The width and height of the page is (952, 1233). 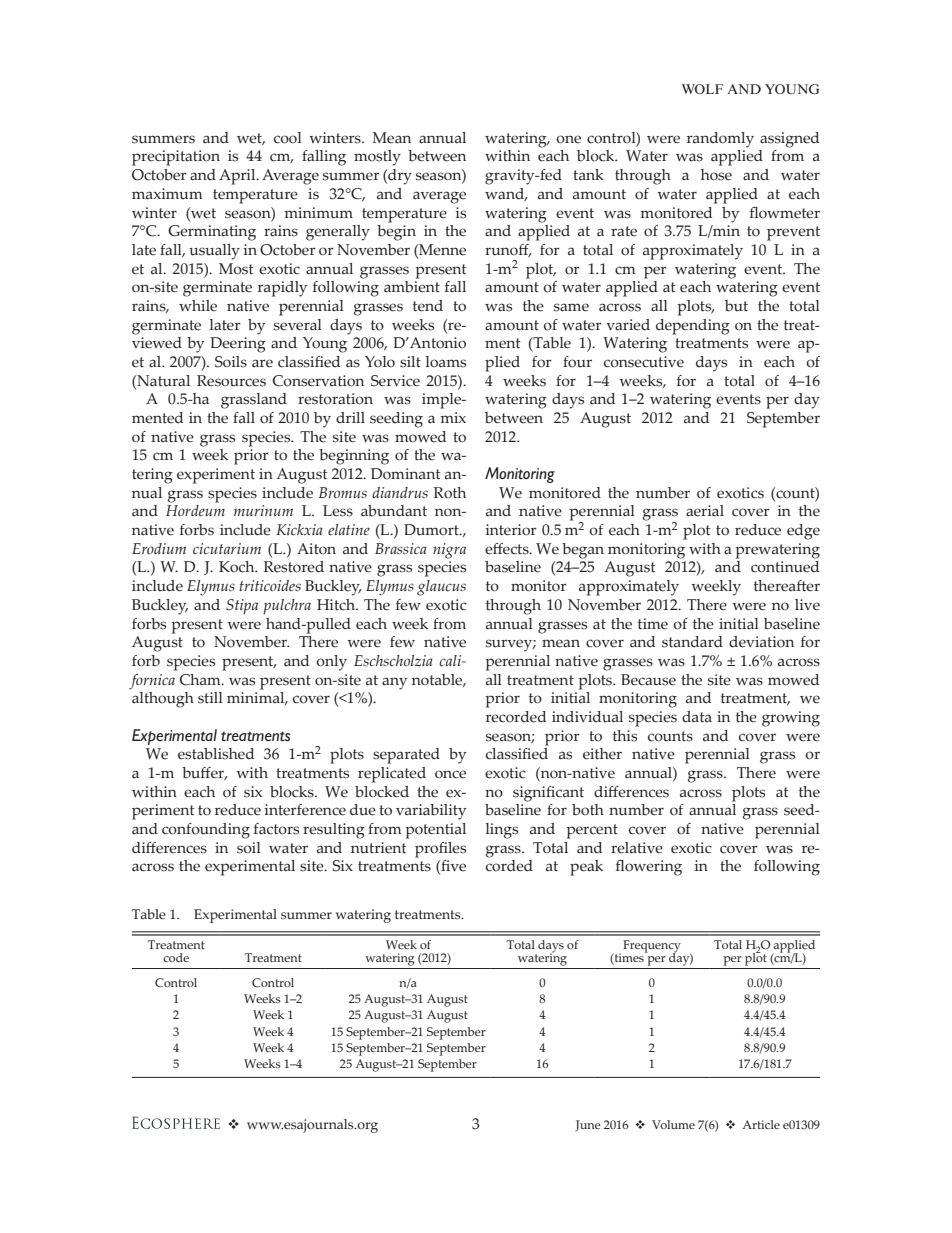 What do you see at coordinates (761, 642) in the page?
I see `deviation` at bounding box center [761, 642].
